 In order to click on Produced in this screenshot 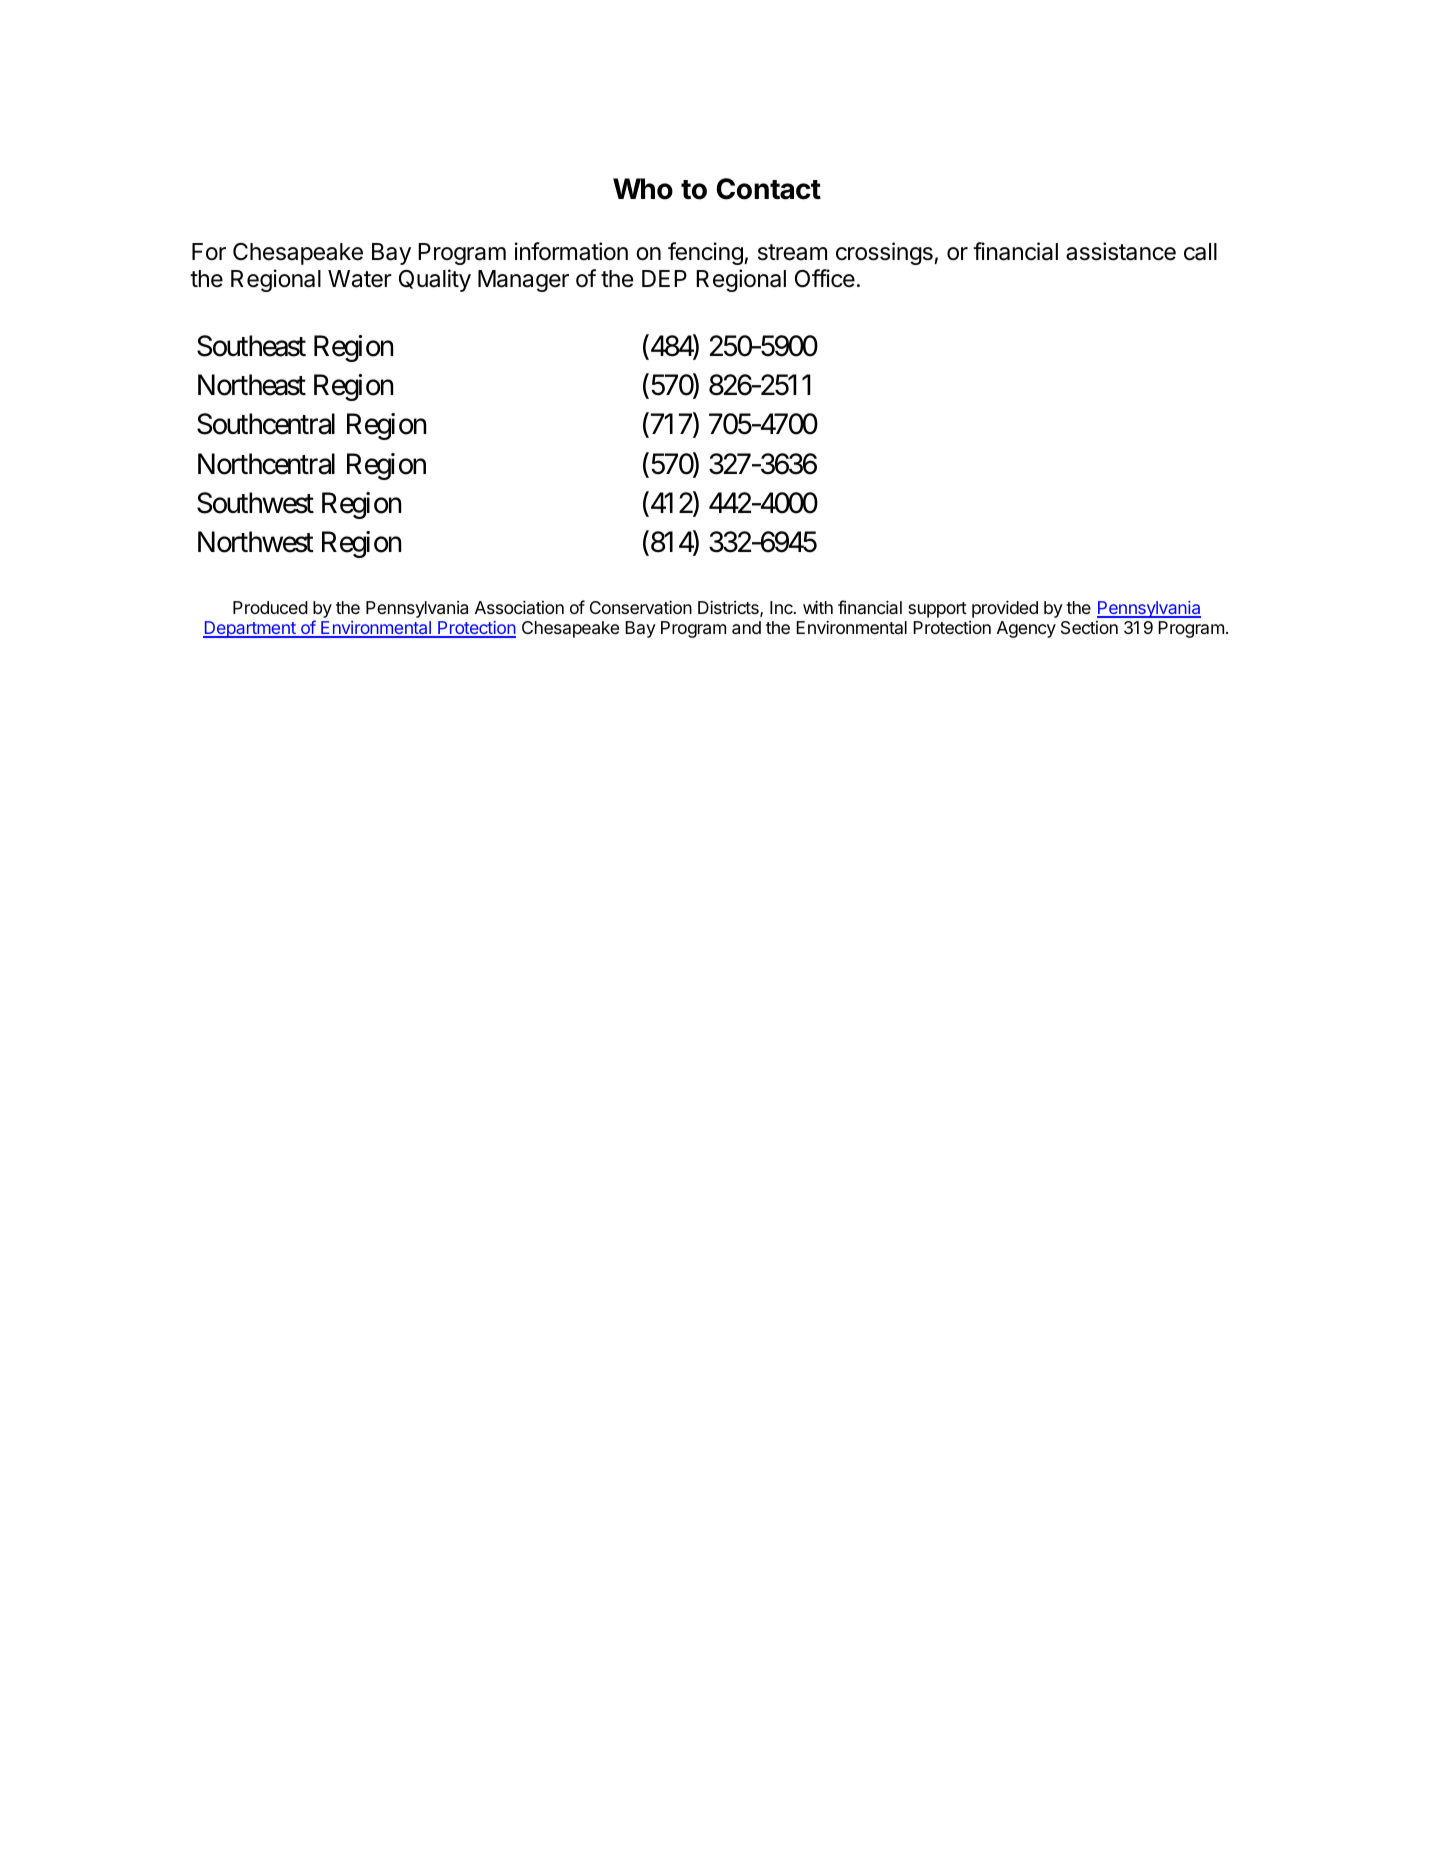, I will do `click(270, 607)`.
